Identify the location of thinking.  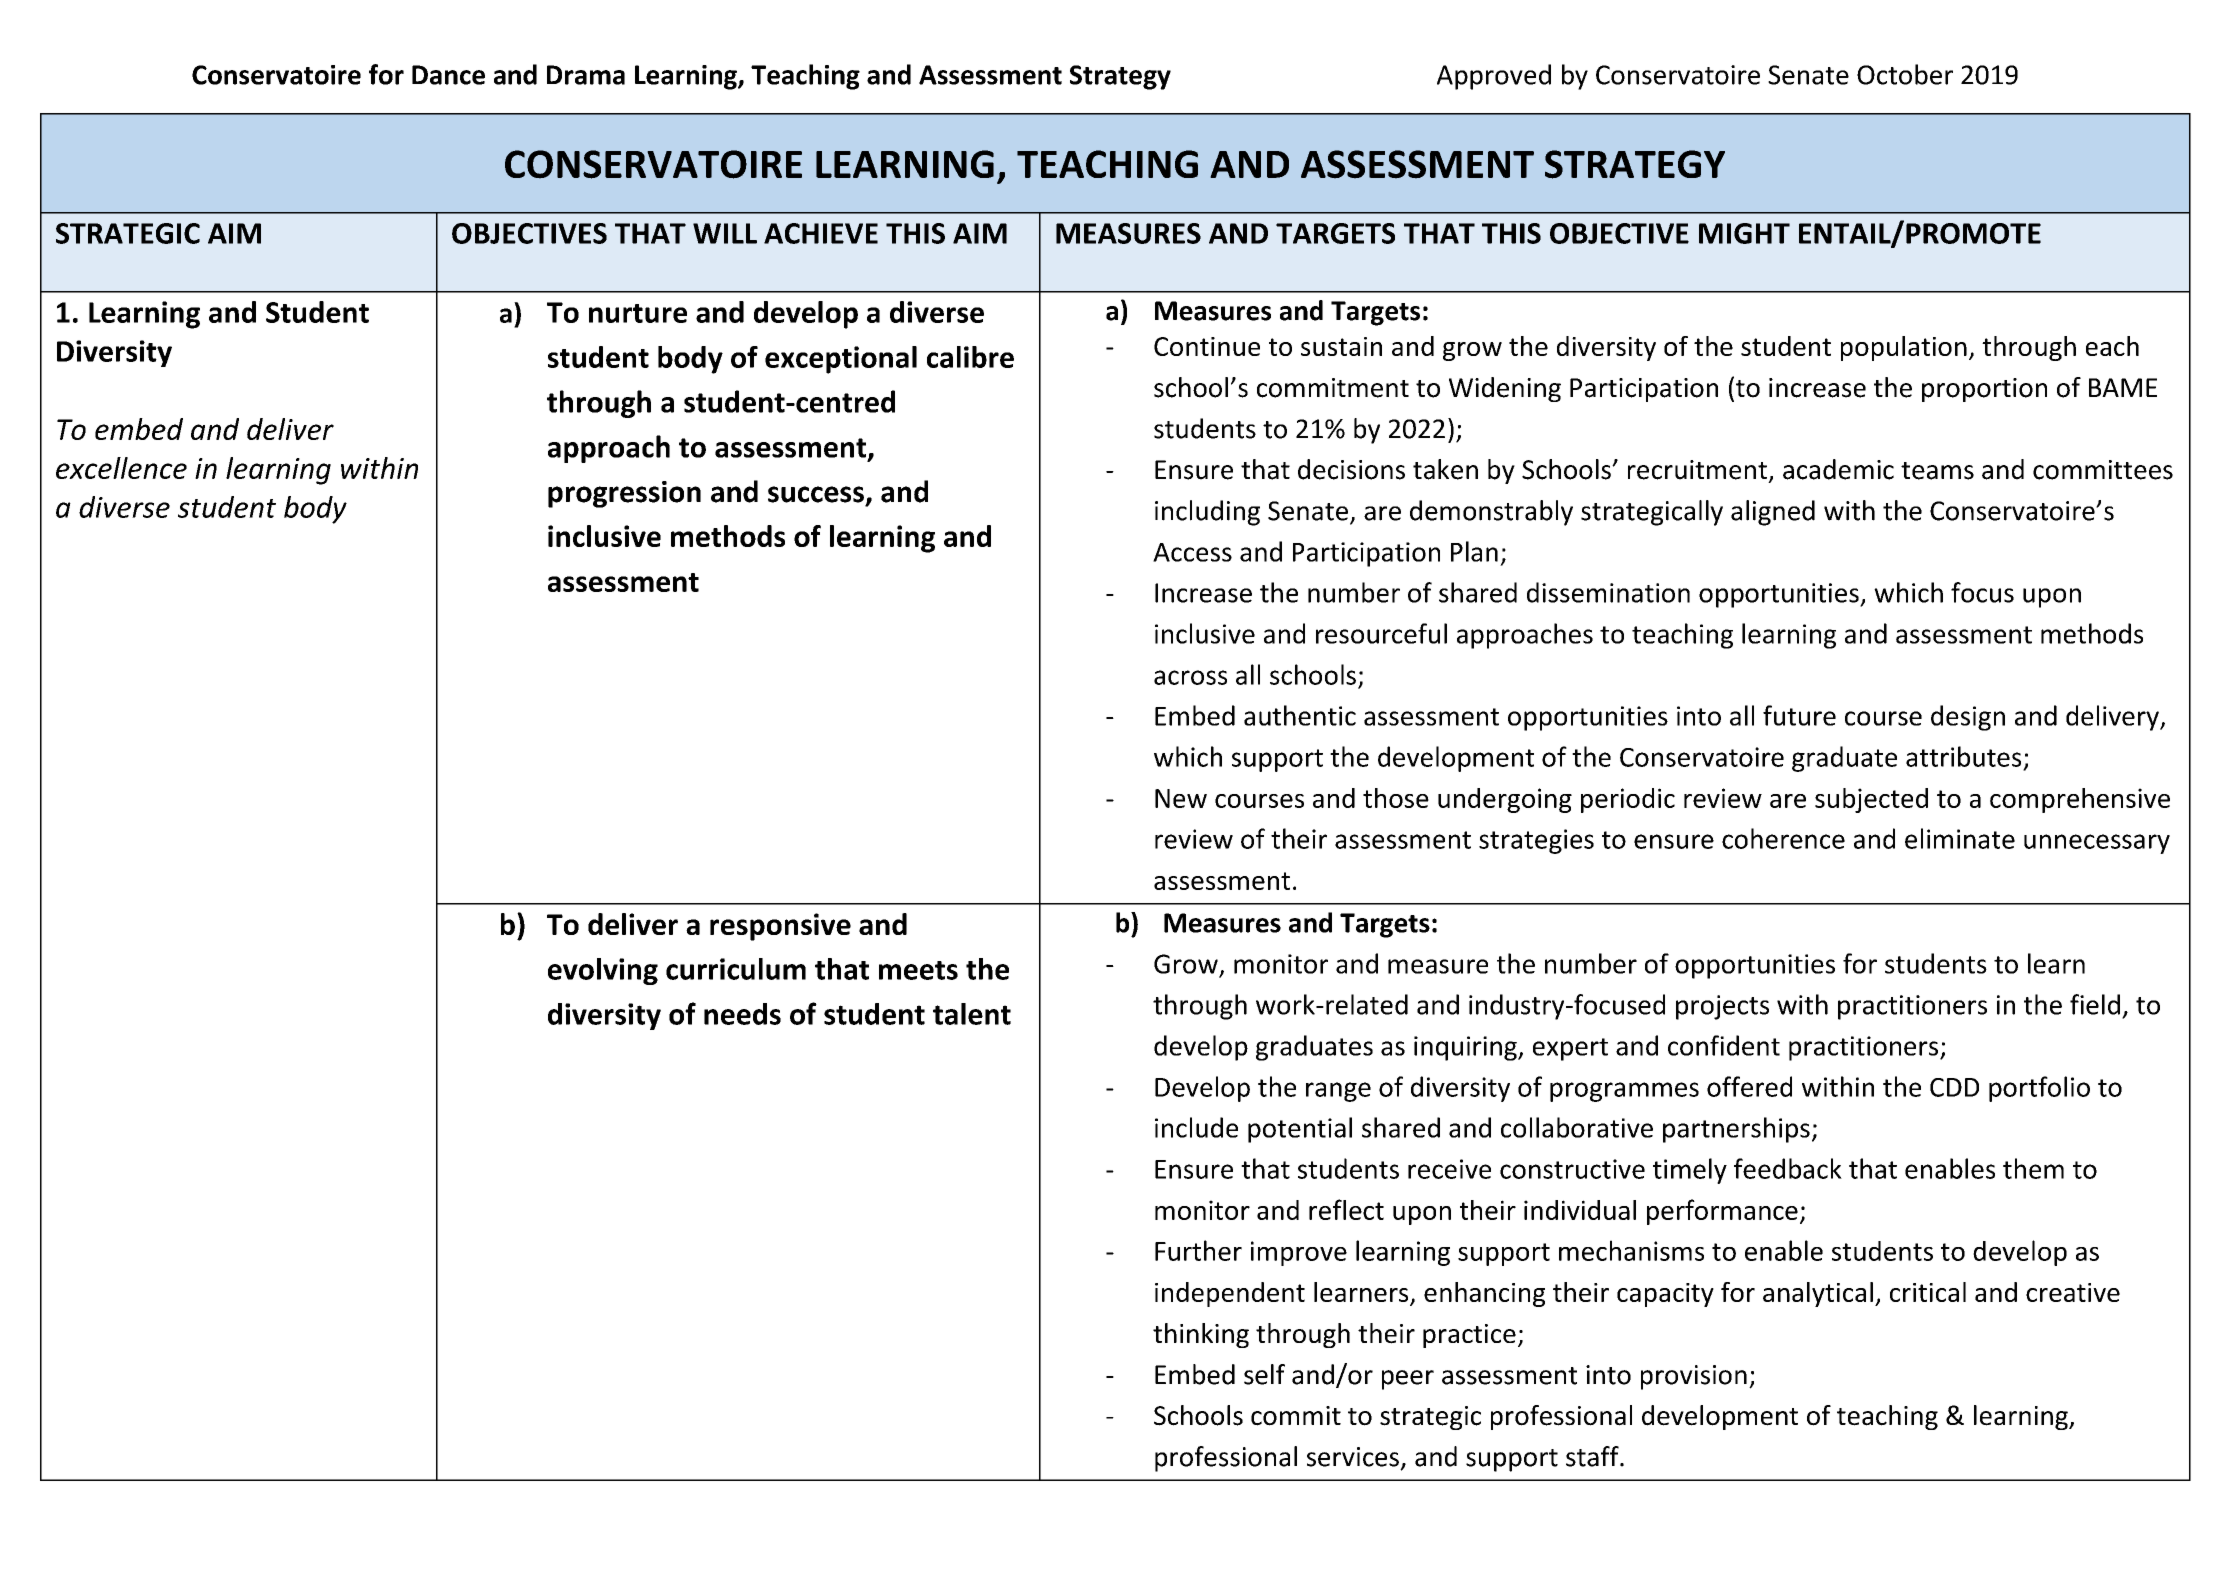
(1201, 1335).
